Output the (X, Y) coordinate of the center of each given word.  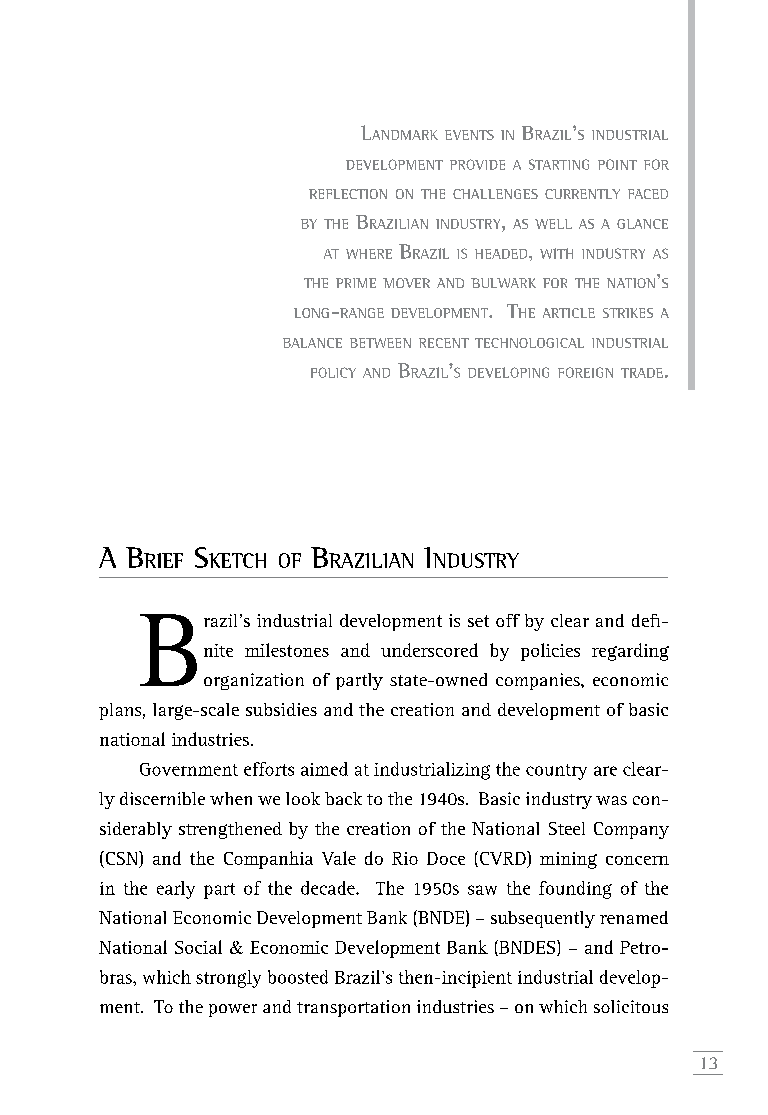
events (469, 135)
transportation (353, 1008)
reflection (348, 194)
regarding (630, 652)
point (617, 164)
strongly (228, 979)
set (478, 621)
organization (254, 681)
